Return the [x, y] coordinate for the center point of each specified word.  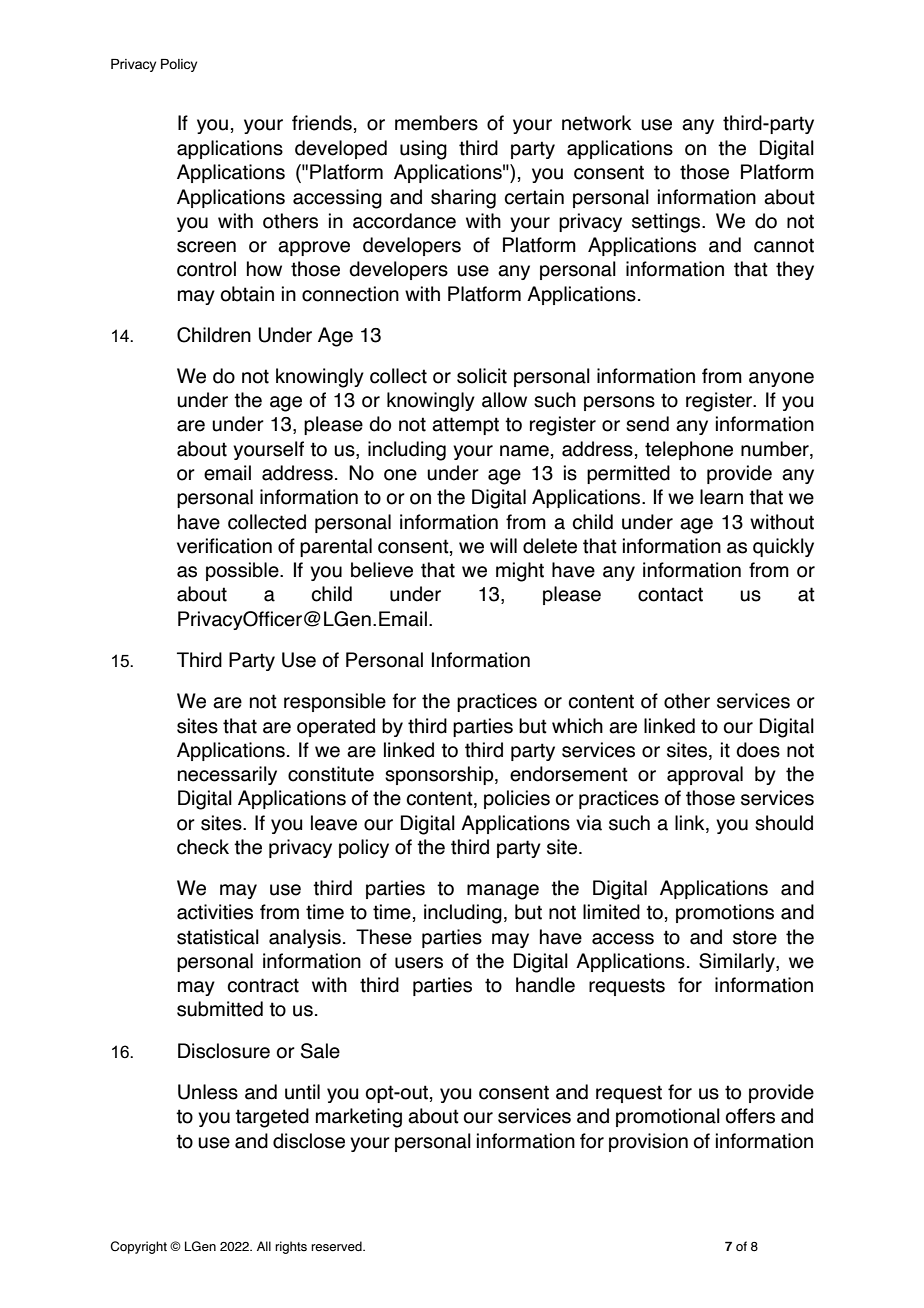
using [423, 150]
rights [291, 1247]
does [758, 750]
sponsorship [440, 775]
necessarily [227, 775]
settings [667, 223]
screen [206, 247]
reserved [337, 1246]
